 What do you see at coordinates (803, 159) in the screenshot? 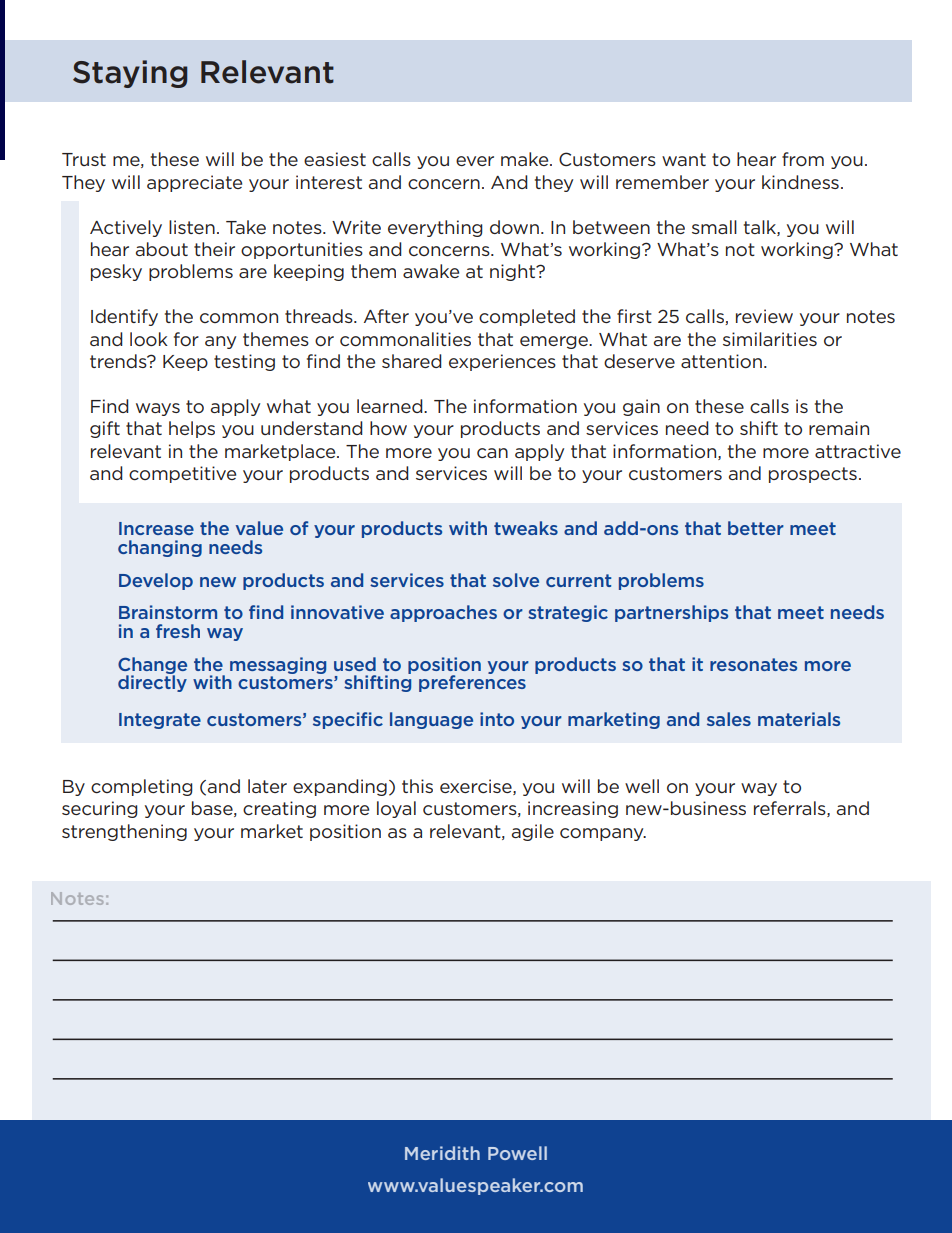
I see `from` at bounding box center [803, 159].
